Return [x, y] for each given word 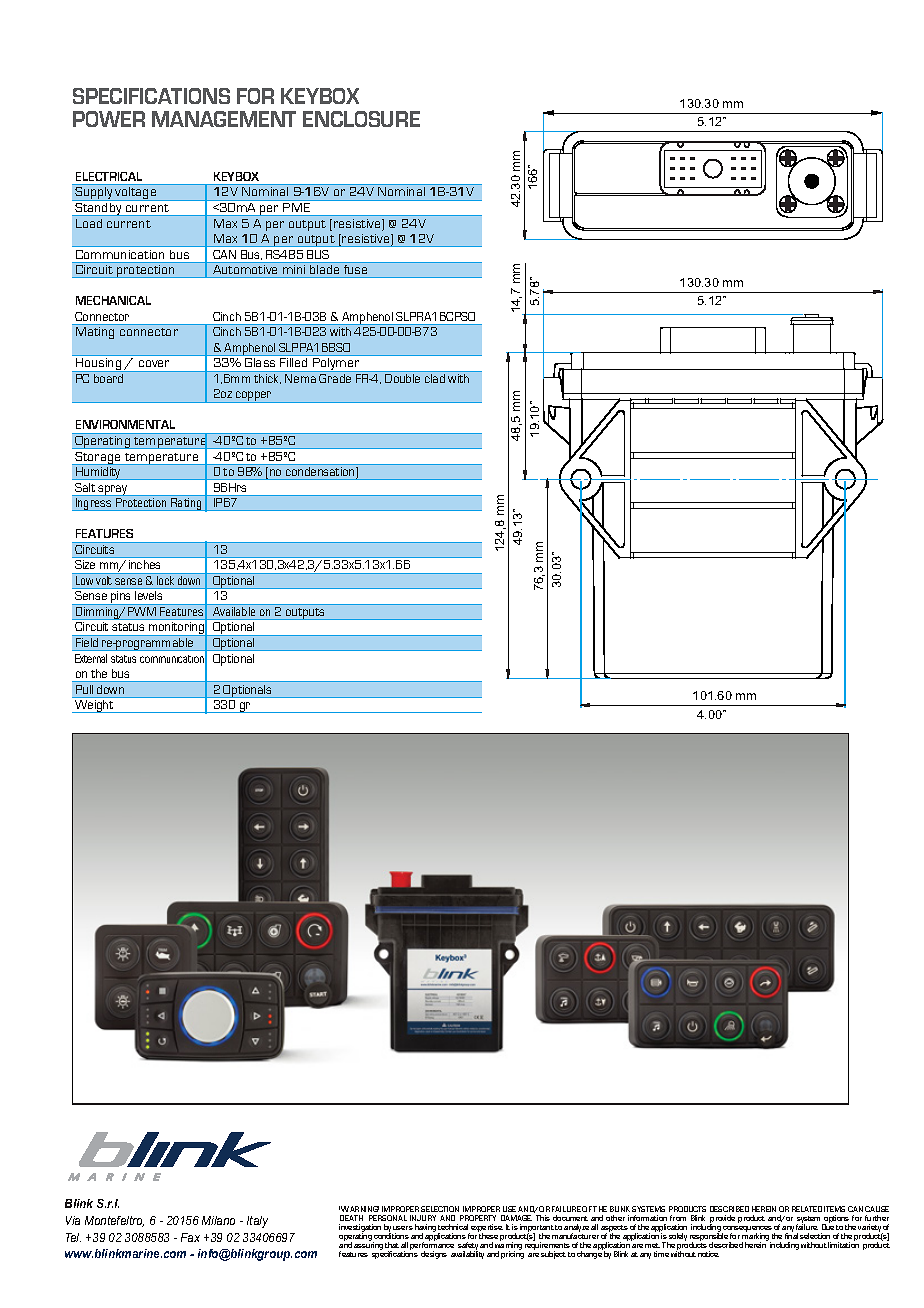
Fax [190, 1237]
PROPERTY [478, 1218]
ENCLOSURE [361, 119]
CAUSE [877, 1209]
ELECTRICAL [109, 176]
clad [435, 378]
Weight [94, 706]
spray [113, 490]
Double [402, 378]
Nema [300, 378]
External [91, 658]
